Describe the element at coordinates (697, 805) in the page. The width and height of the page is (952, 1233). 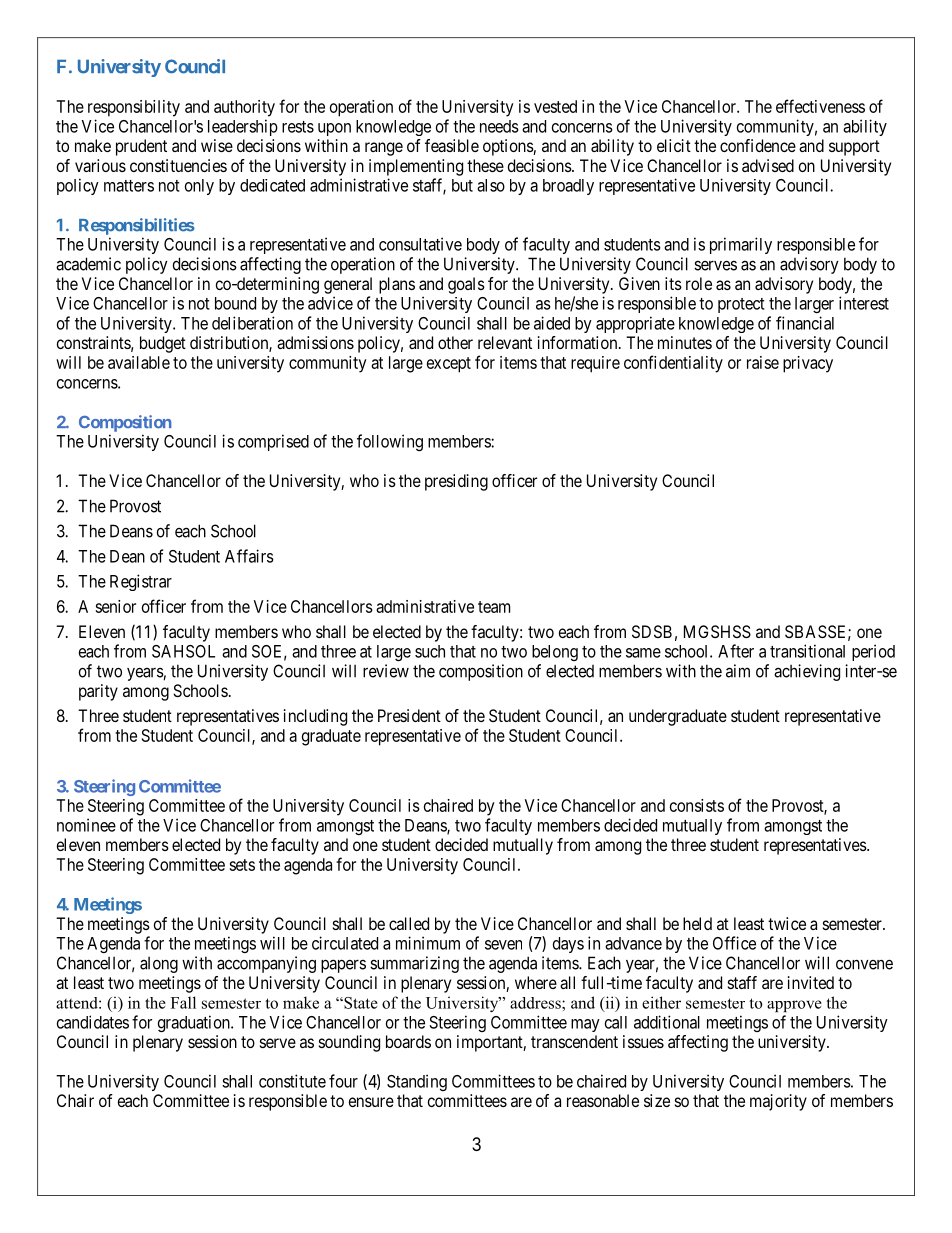
I see `consists` at that location.
